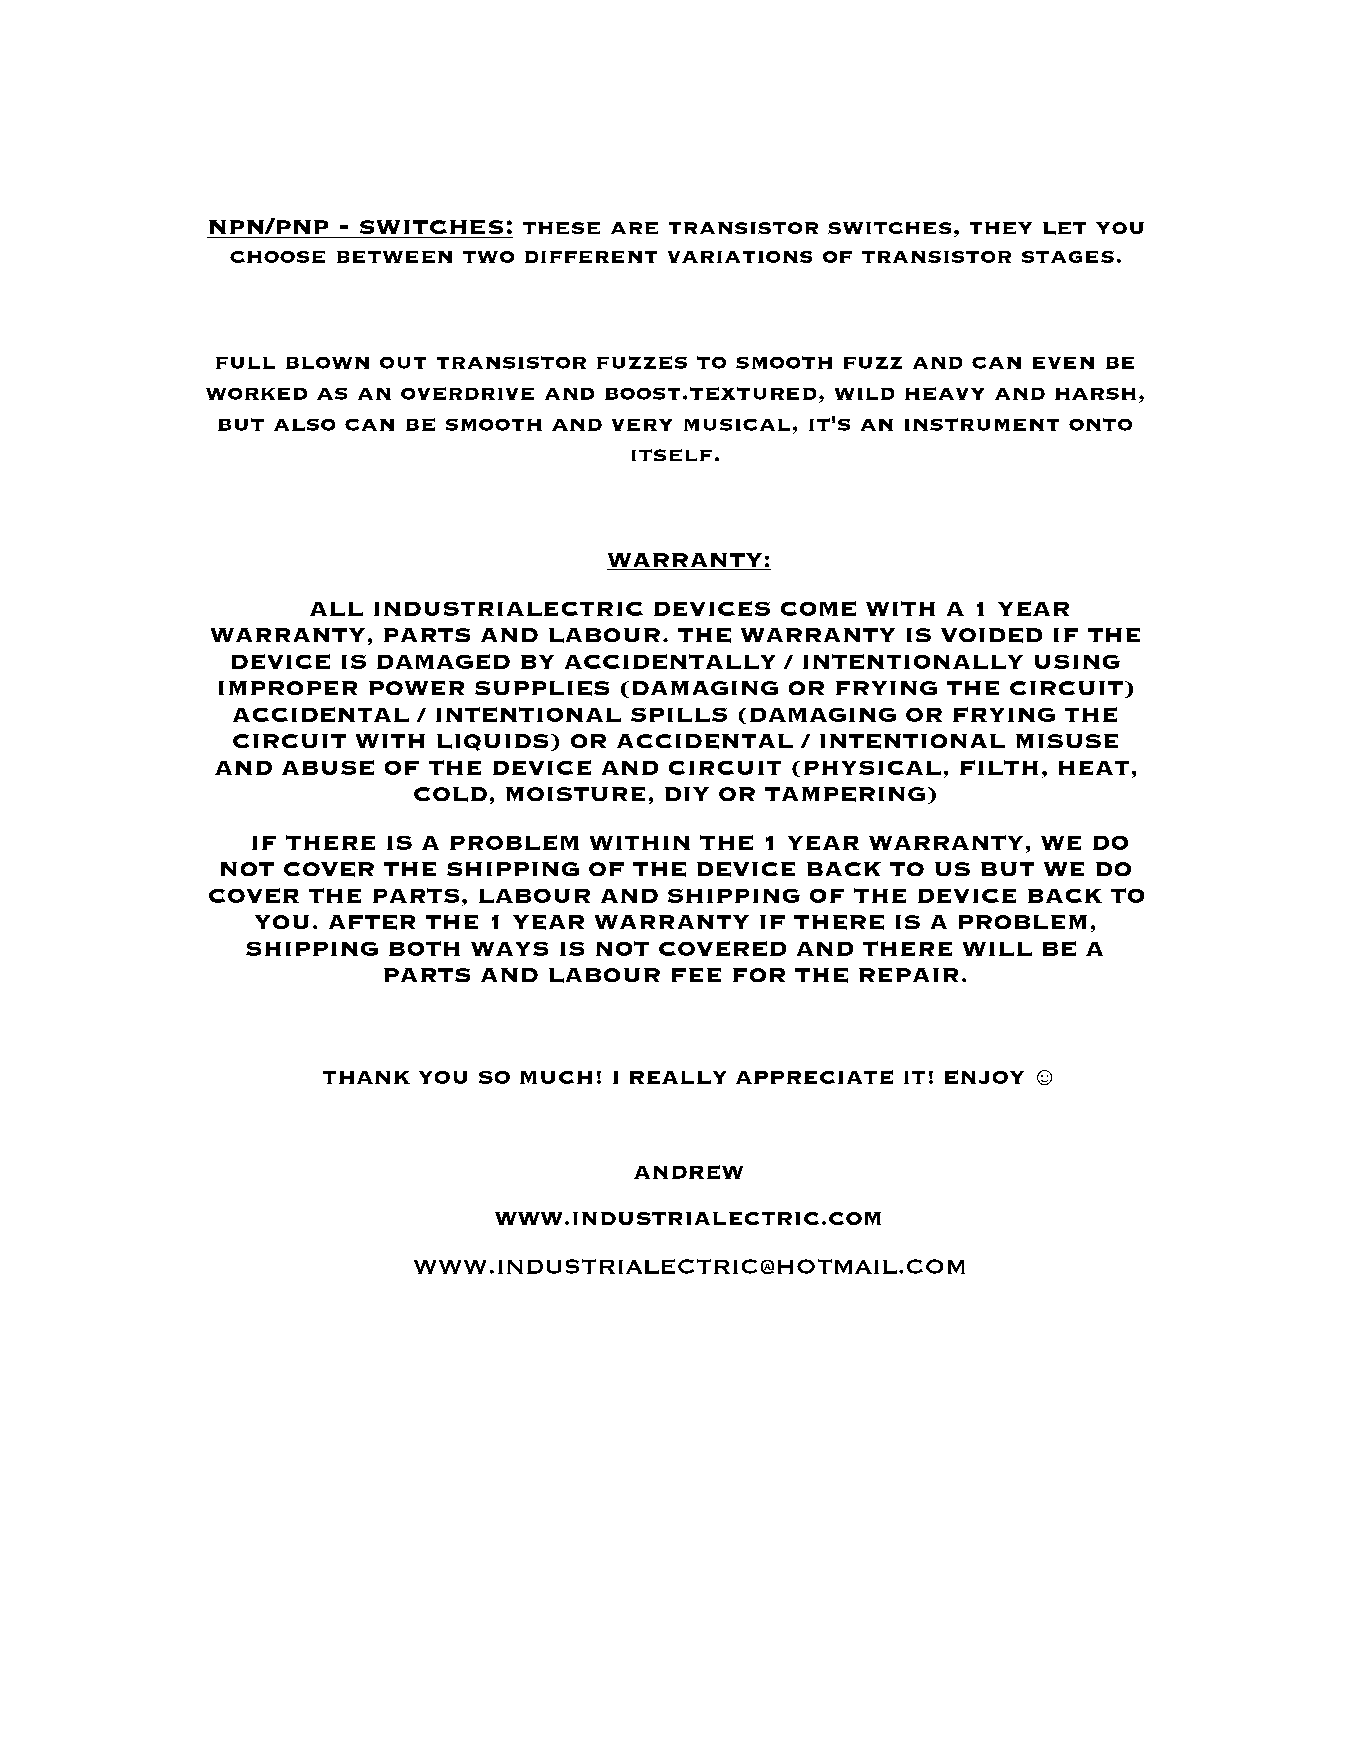  What do you see at coordinates (997, 949) in the document?
I see `WILL` at bounding box center [997, 949].
